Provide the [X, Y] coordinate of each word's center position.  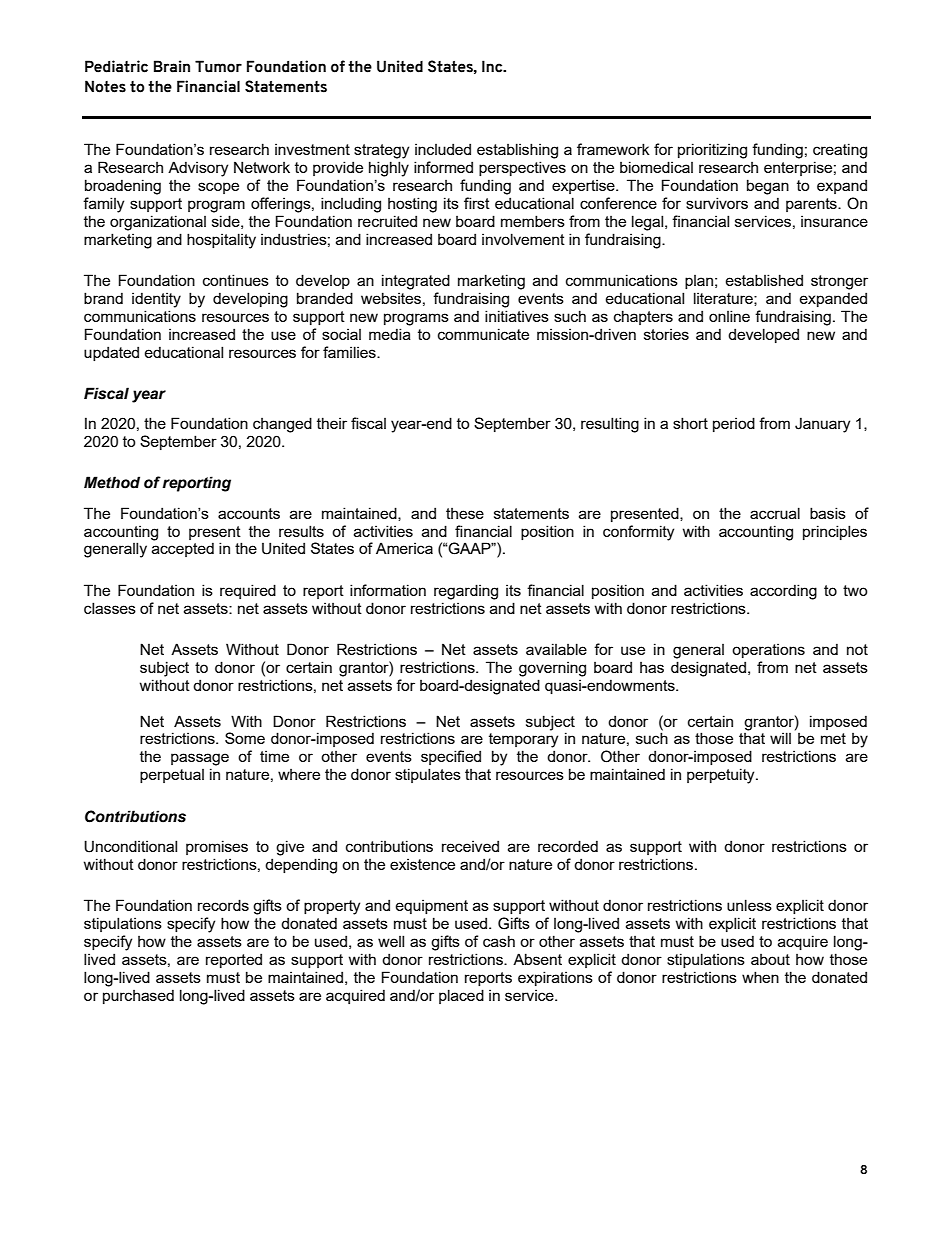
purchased [138, 996]
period [734, 424]
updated [111, 353]
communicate [483, 334]
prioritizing [712, 151]
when [760, 977]
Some [245, 738]
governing [552, 669]
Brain [172, 66]
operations [768, 651]
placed [461, 996]
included [443, 149]
